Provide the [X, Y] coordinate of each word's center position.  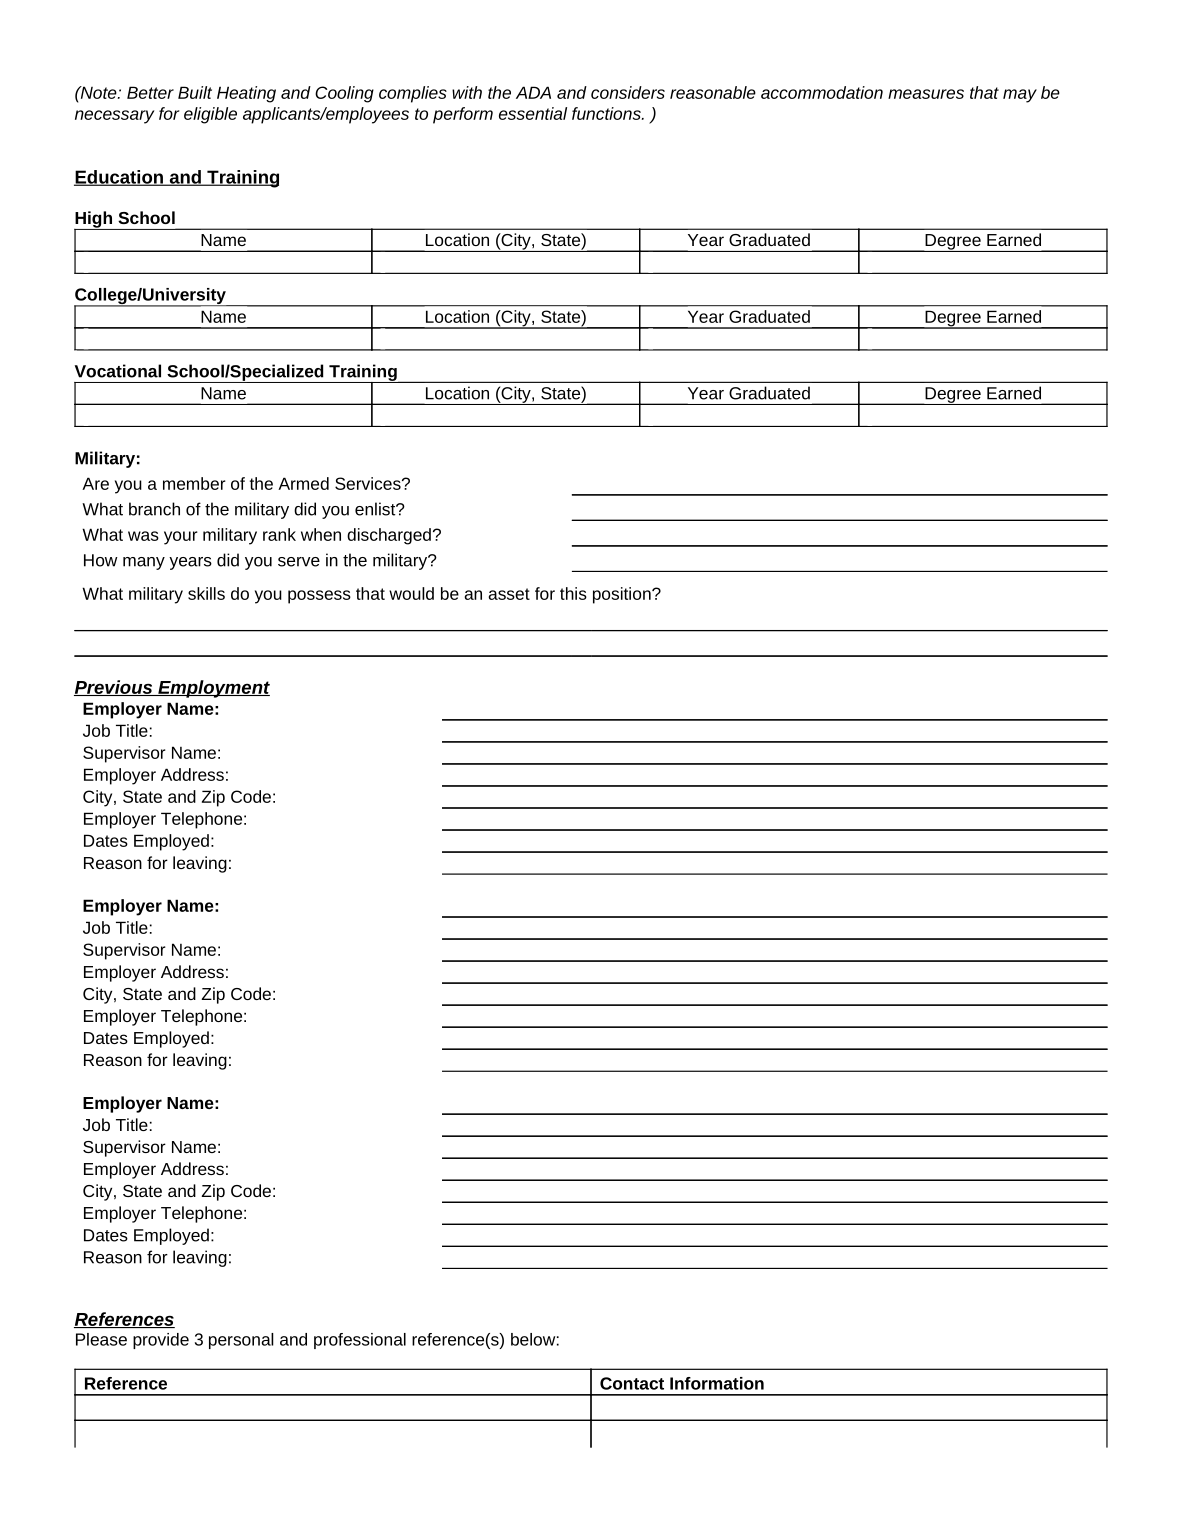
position [623, 595]
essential [533, 113]
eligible [210, 115]
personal [241, 1341]
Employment [213, 689]
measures [926, 94]
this [573, 593]
